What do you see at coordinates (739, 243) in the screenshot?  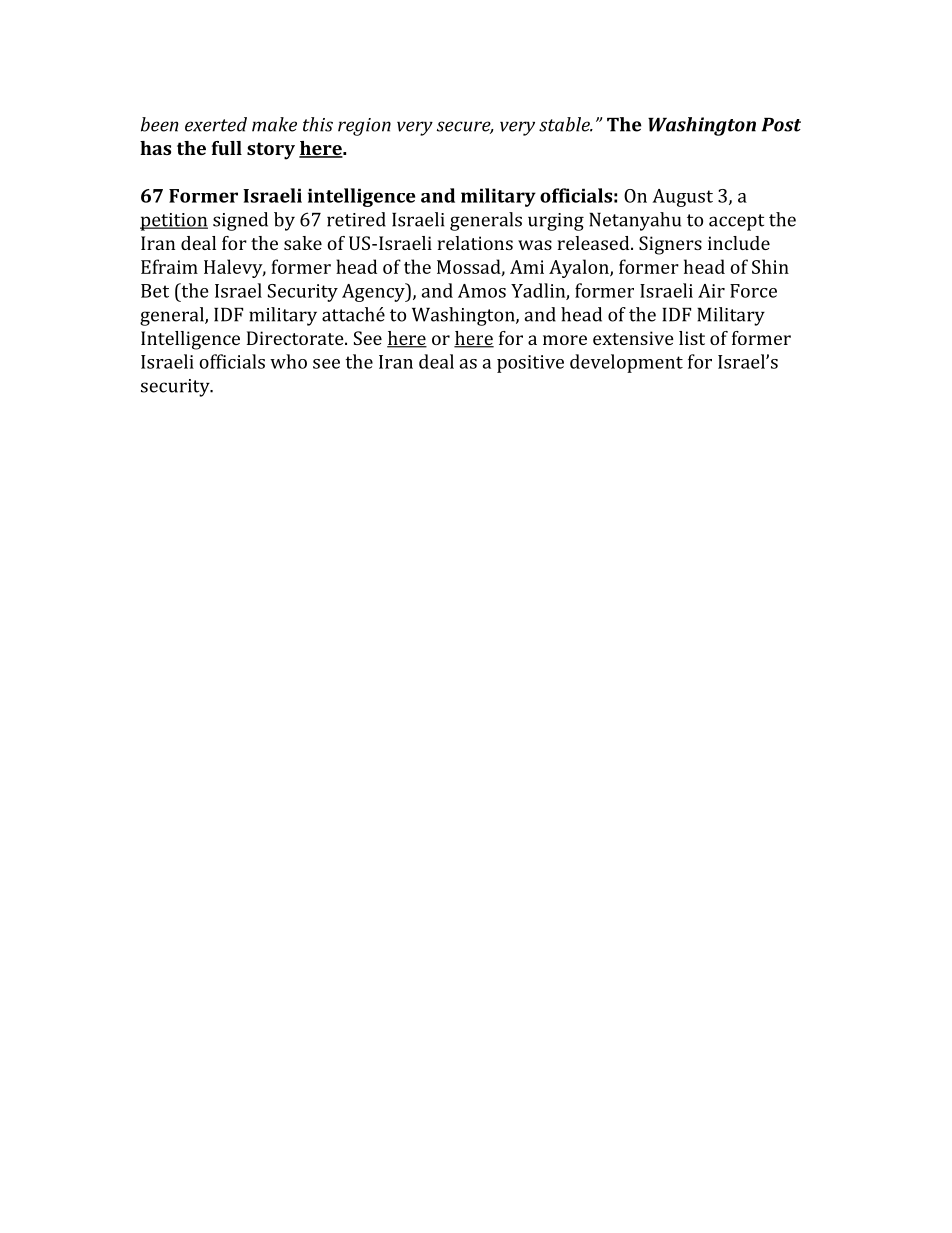 I see `include` at bounding box center [739, 243].
